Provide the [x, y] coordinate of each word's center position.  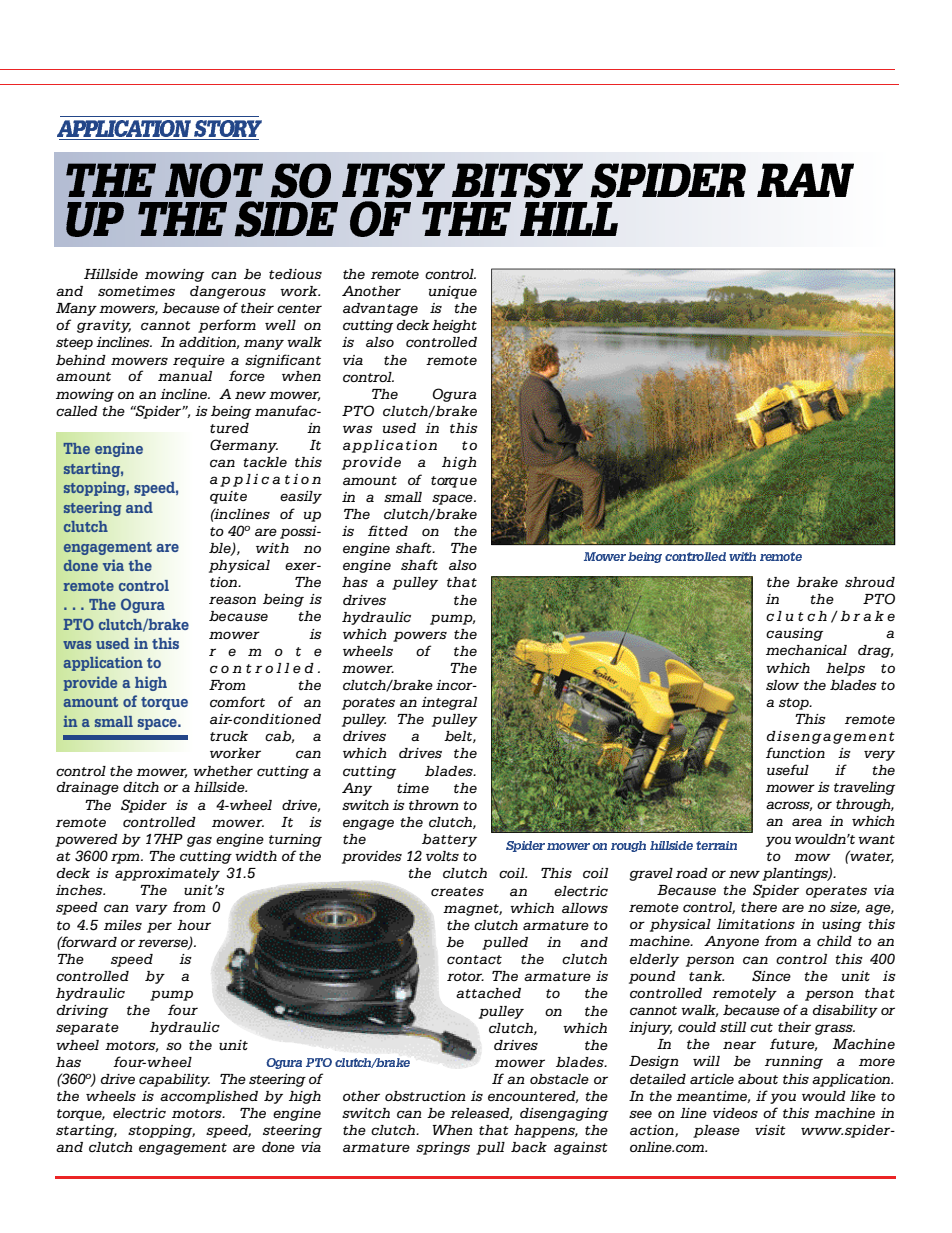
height [454, 326]
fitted [388, 530]
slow [782, 685]
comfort [237, 701]
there [759, 907]
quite [228, 497]
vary [151, 909]
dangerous [228, 292]
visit [770, 1130]
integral [449, 703]
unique [453, 292]
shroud [870, 582]
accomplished [209, 1097]
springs [443, 1148]
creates [457, 891]
